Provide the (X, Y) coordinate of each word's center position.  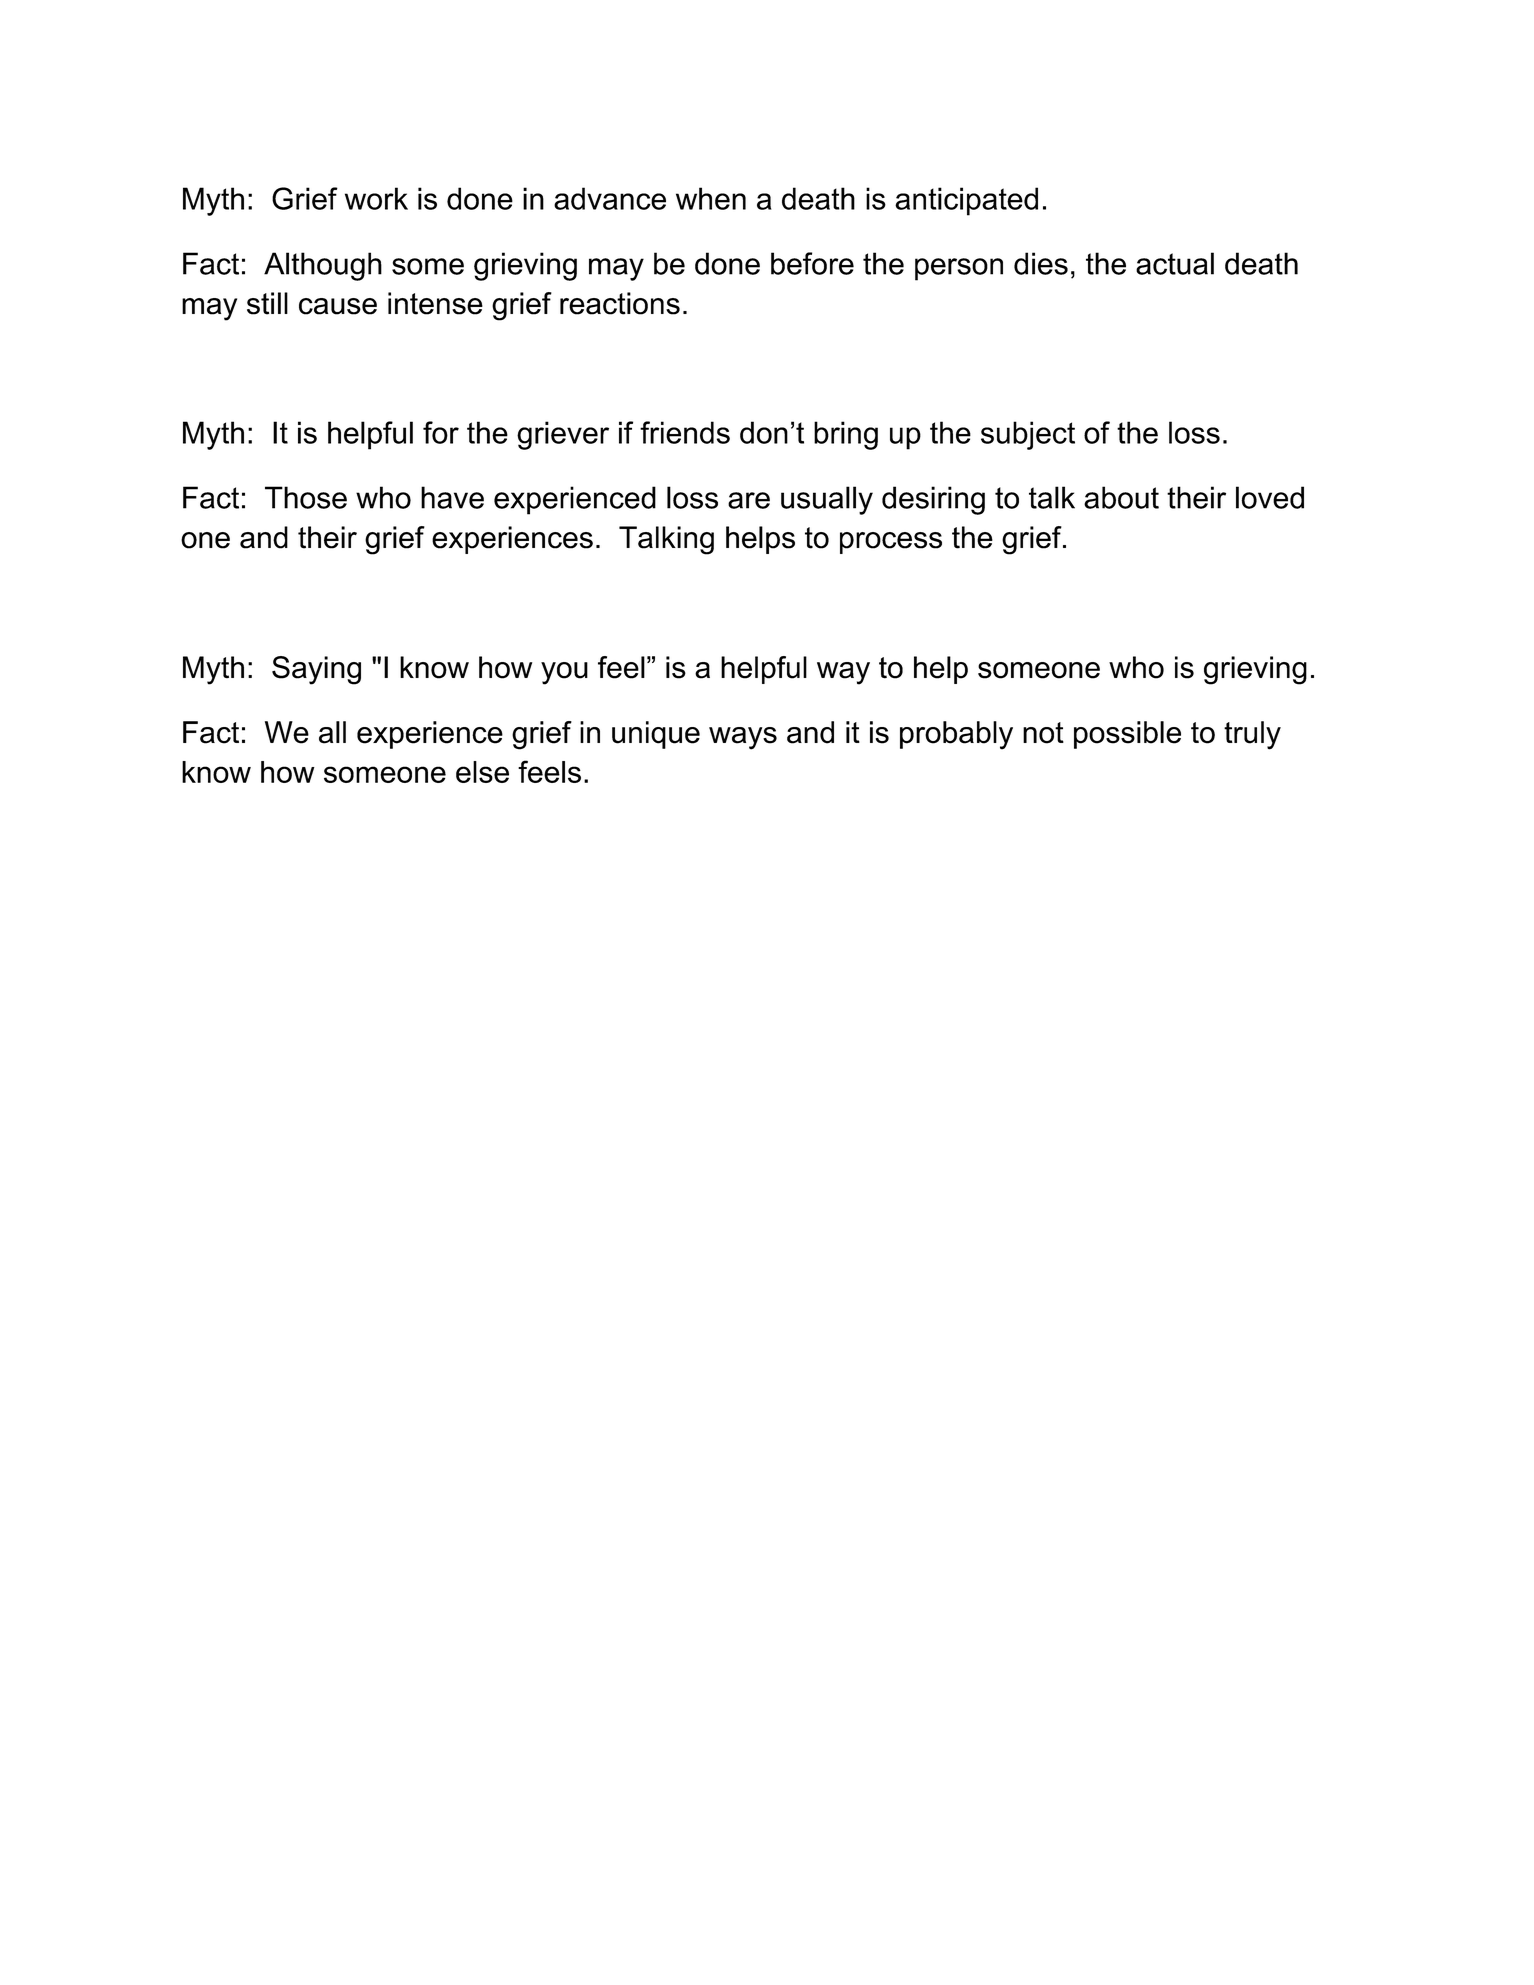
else (482, 772)
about (1121, 497)
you (564, 673)
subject (1028, 435)
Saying (316, 670)
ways (743, 738)
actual (1175, 263)
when (711, 198)
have (452, 497)
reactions (620, 303)
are (749, 500)
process (891, 543)
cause (338, 306)
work (376, 198)
